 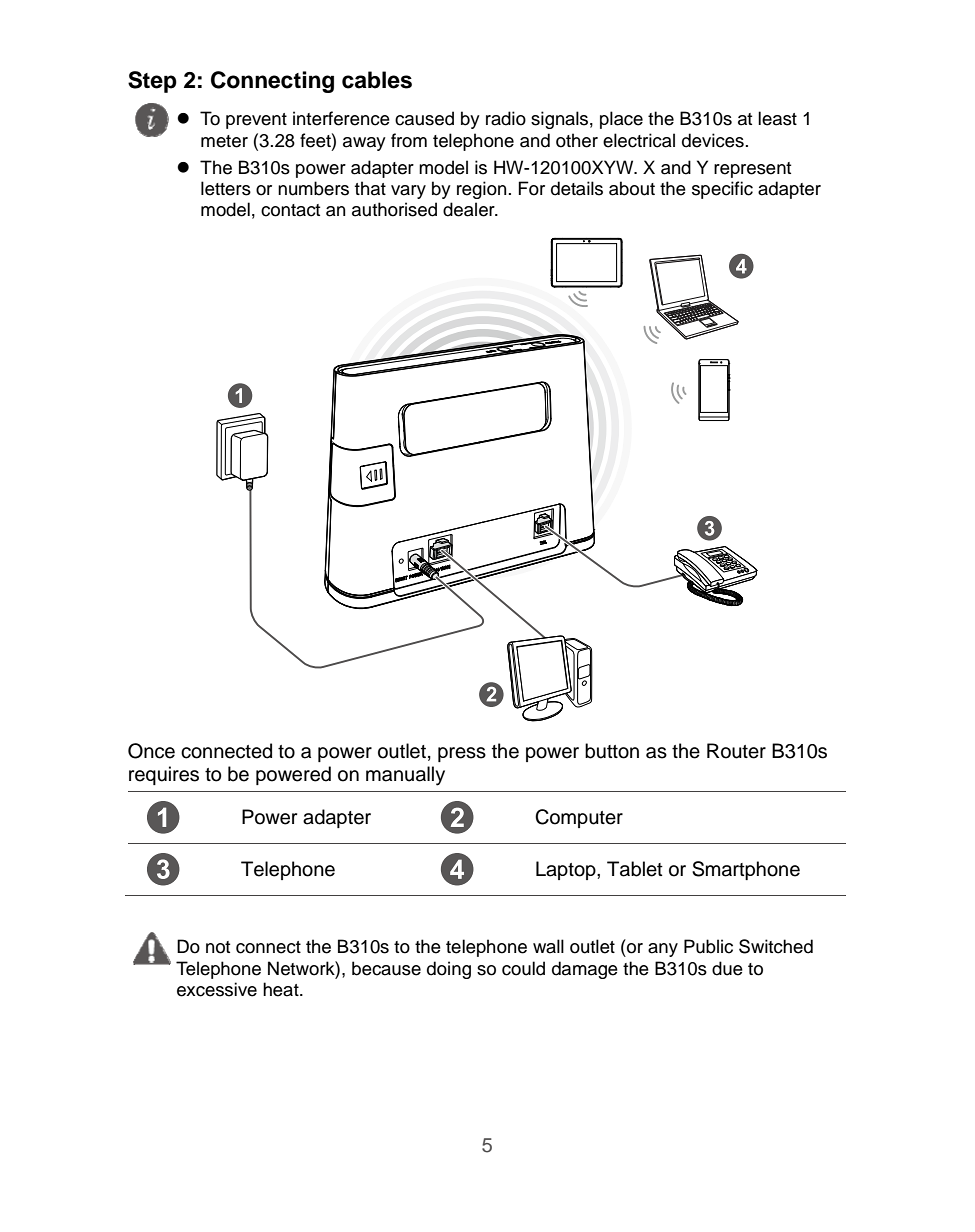 What do you see at coordinates (424, 118) in the page?
I see `caused` at bounding box center [424, 118].
